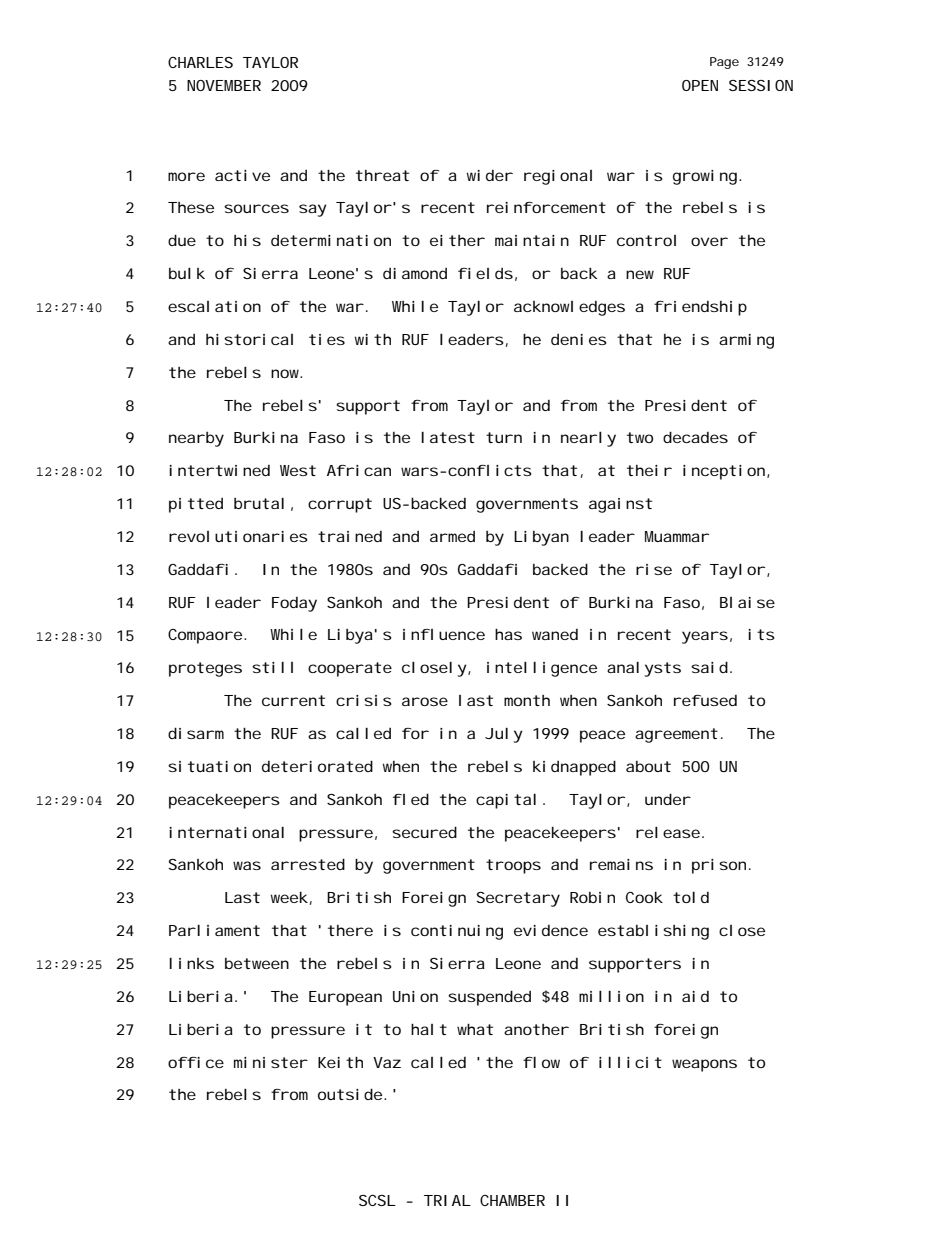  What do you see at coordinates (644, 669) in the image?
I see `analysts` at bounding box center [644, 669].
